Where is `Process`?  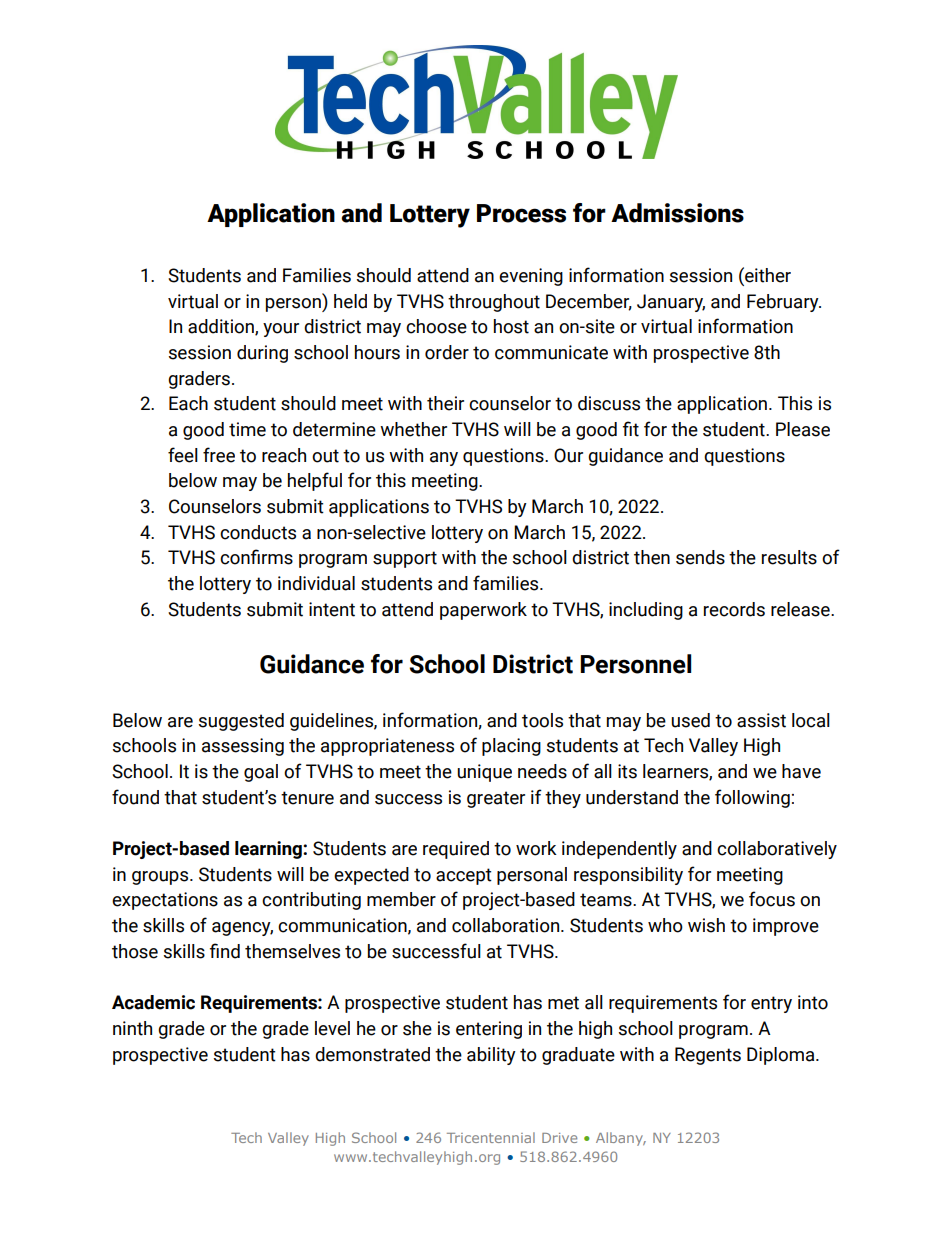
Process is located at coordinates (521, 213).
